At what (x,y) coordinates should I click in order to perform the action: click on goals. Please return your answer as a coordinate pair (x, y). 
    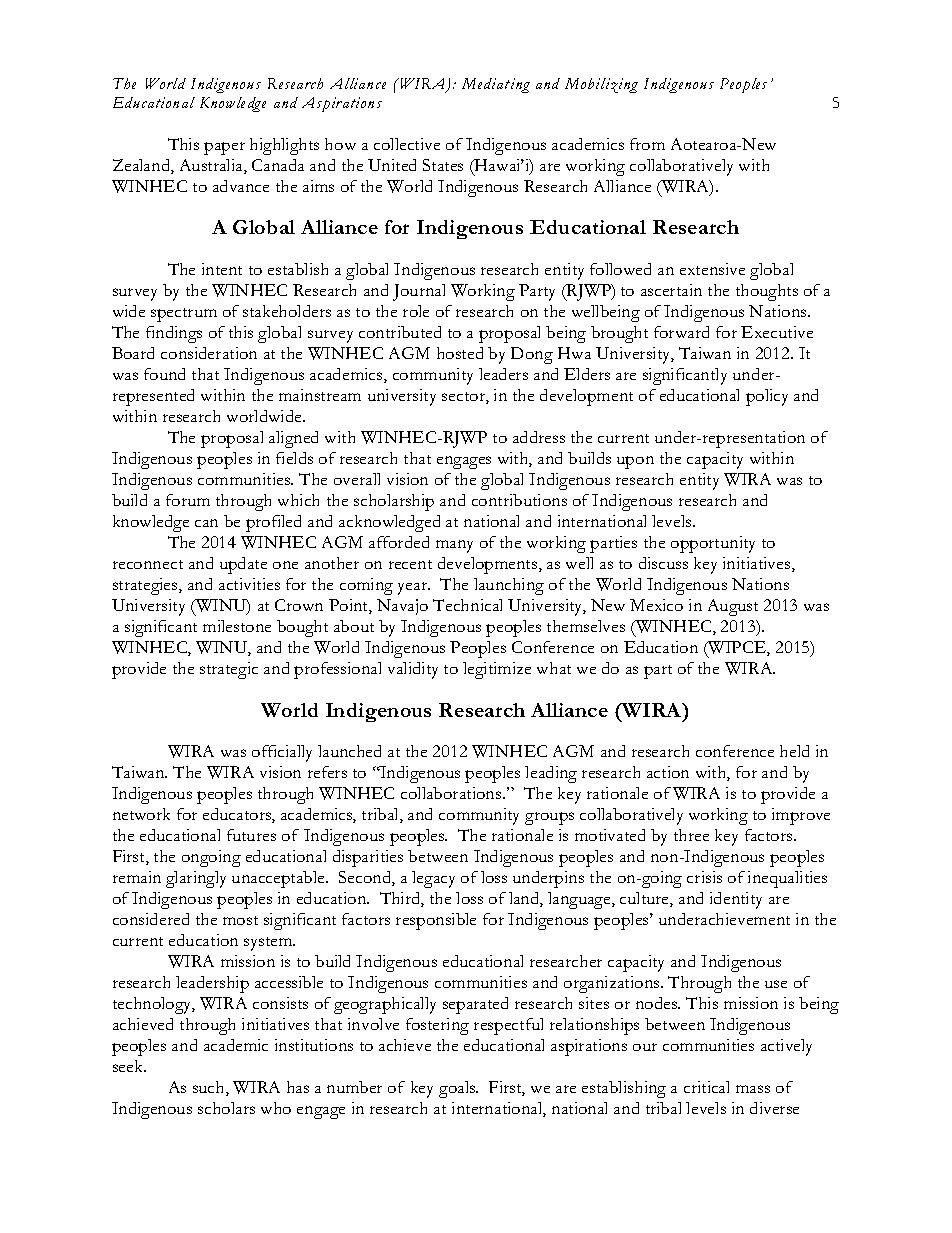
    Looking at the image, I should click on (458, 1089).
